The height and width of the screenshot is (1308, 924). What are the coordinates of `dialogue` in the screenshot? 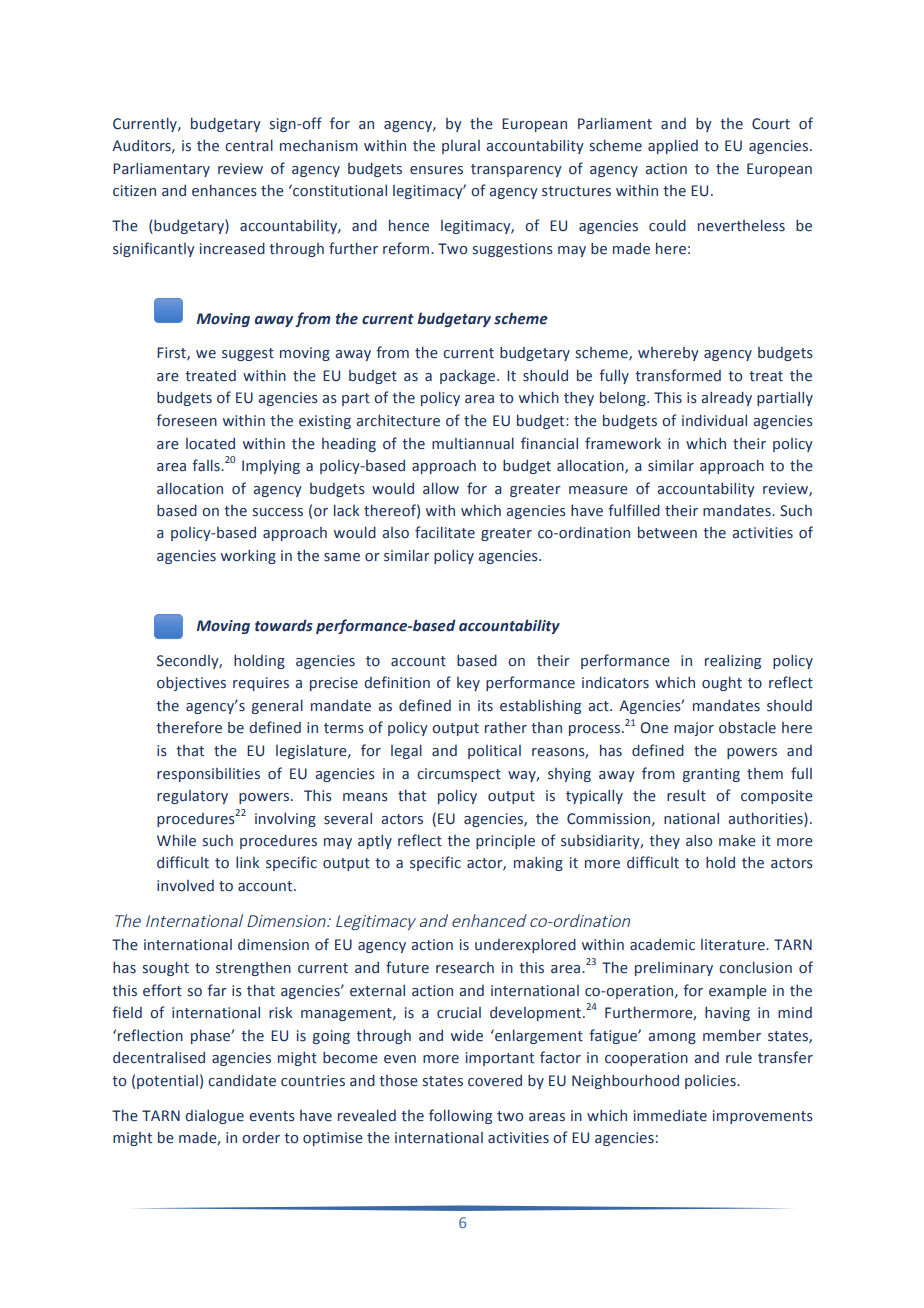 It's located at (214, 1117).
